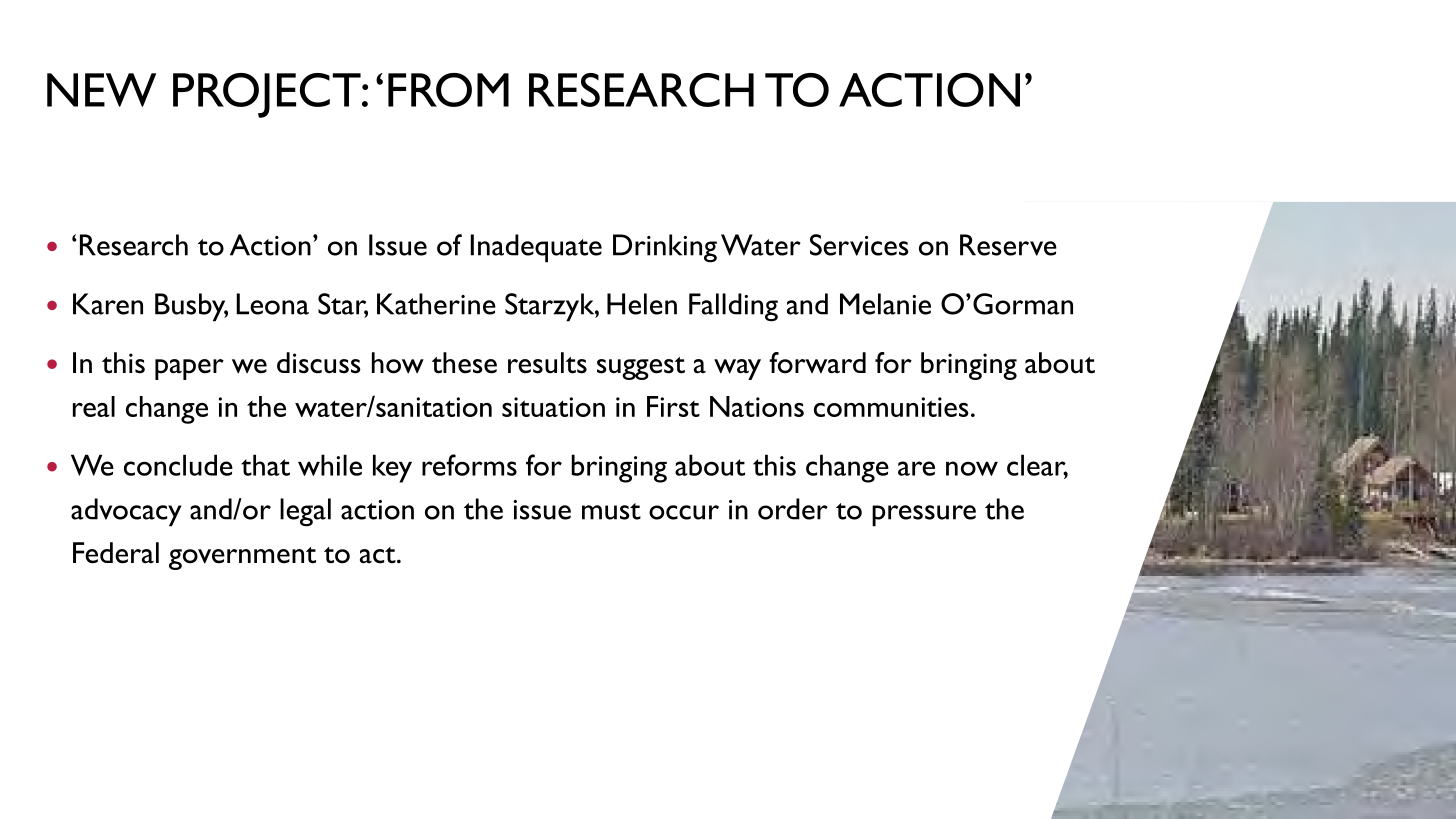 The height and width of the image is (819, 1456). I want to click on government, so click(242, 558).
